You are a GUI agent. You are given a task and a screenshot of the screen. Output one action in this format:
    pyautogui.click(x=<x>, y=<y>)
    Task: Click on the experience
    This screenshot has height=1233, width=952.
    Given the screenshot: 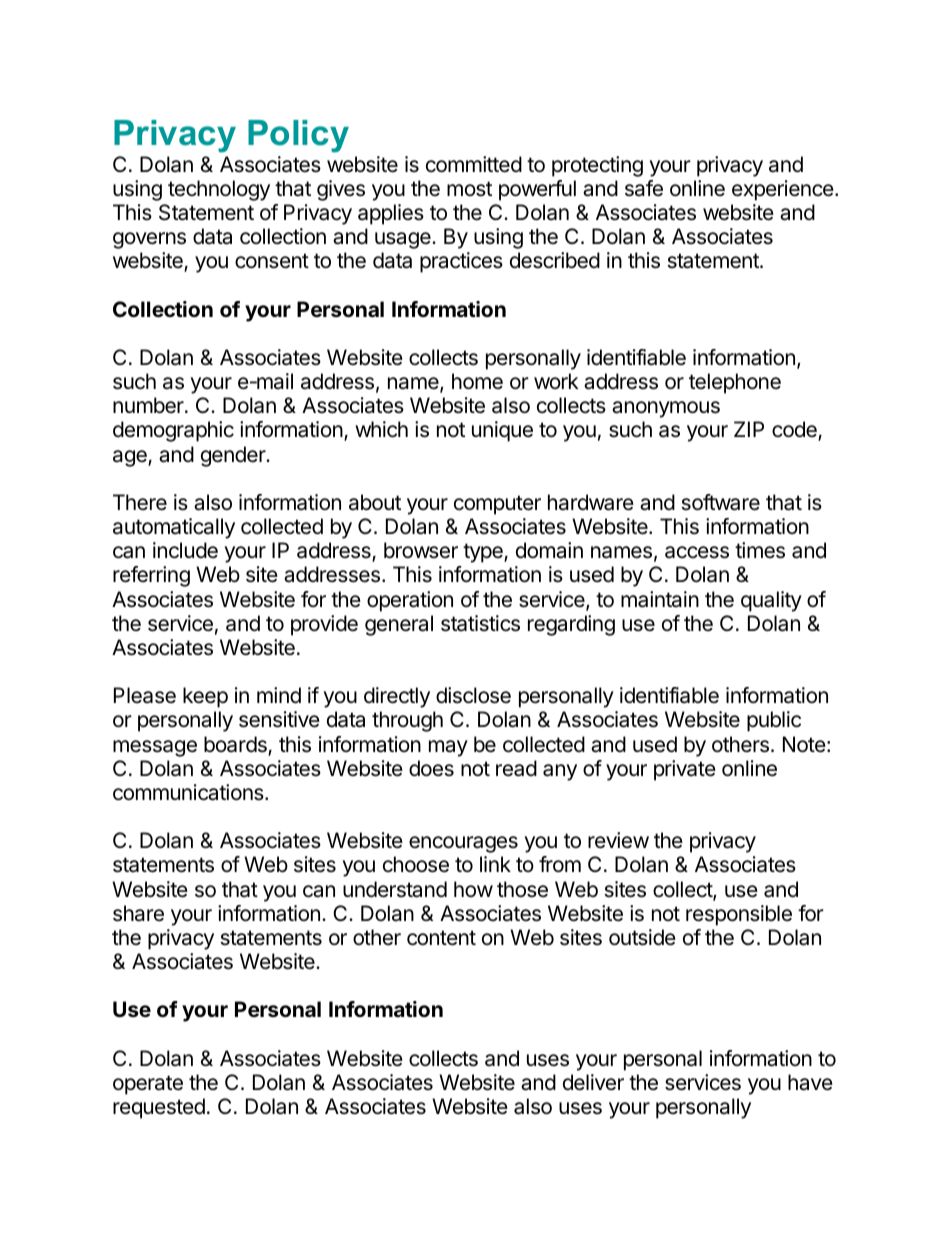 What is the action you would take?
    pyautogui.click(x=784, y=190)
